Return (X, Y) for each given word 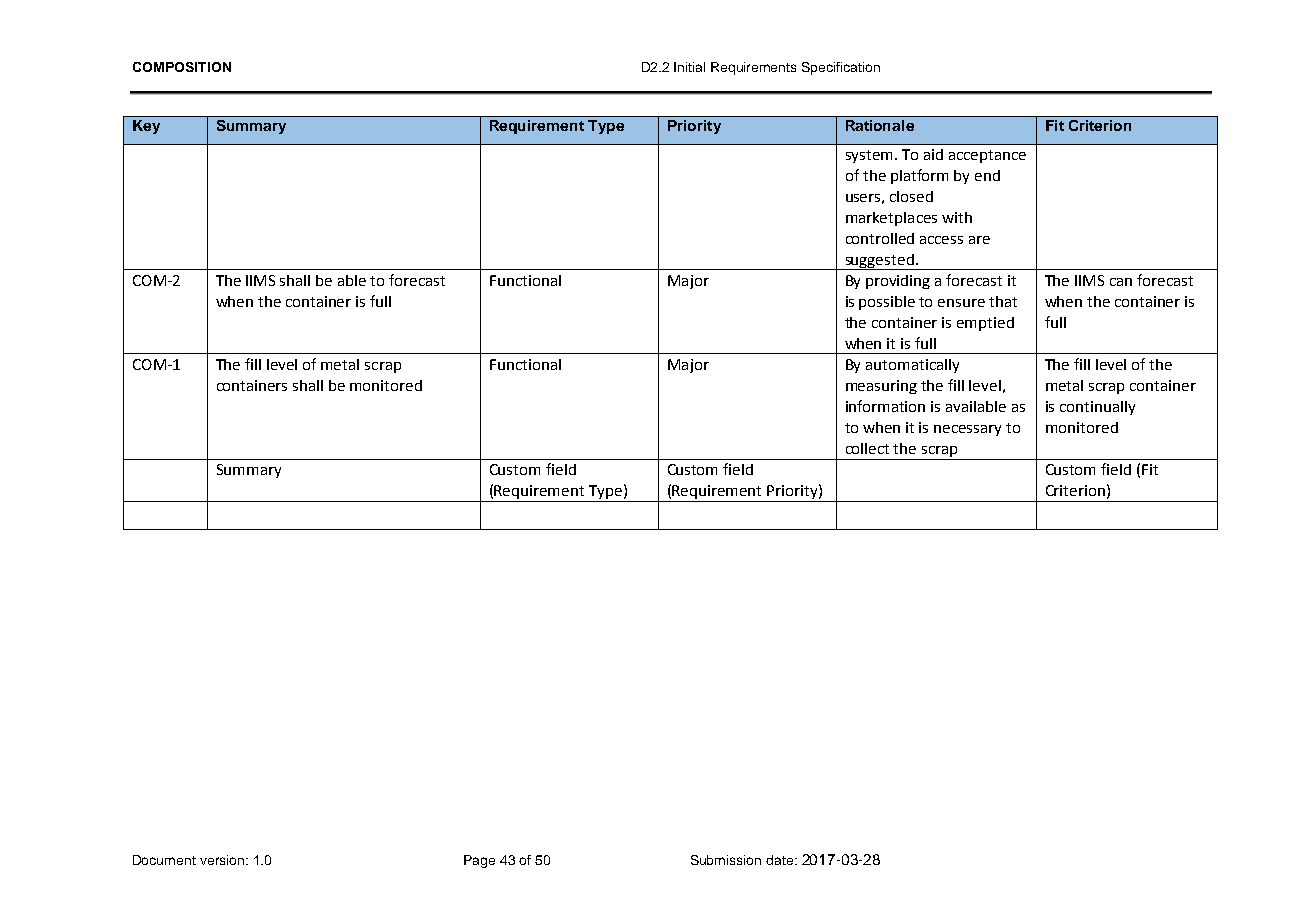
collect (867, 448)
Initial (689, 67)
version (222, 860)
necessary (967, 430)
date (781, 860)
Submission (726, 860)
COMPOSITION (182, 67)
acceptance (987, 156)
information (885, 406)
